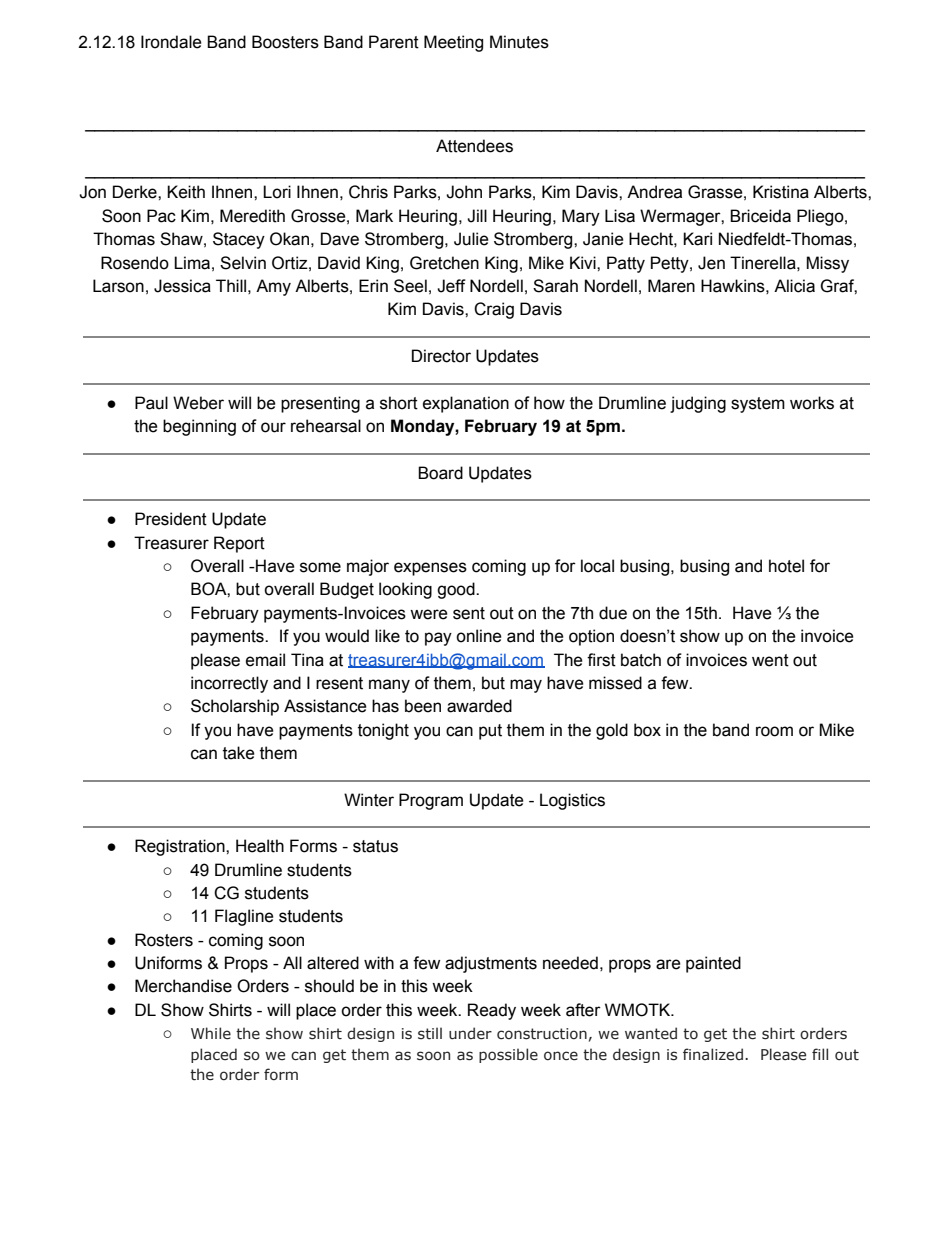 The width and height of the screenshot is (952, 1233). I want to click on finalized, so click(713, 1054).
